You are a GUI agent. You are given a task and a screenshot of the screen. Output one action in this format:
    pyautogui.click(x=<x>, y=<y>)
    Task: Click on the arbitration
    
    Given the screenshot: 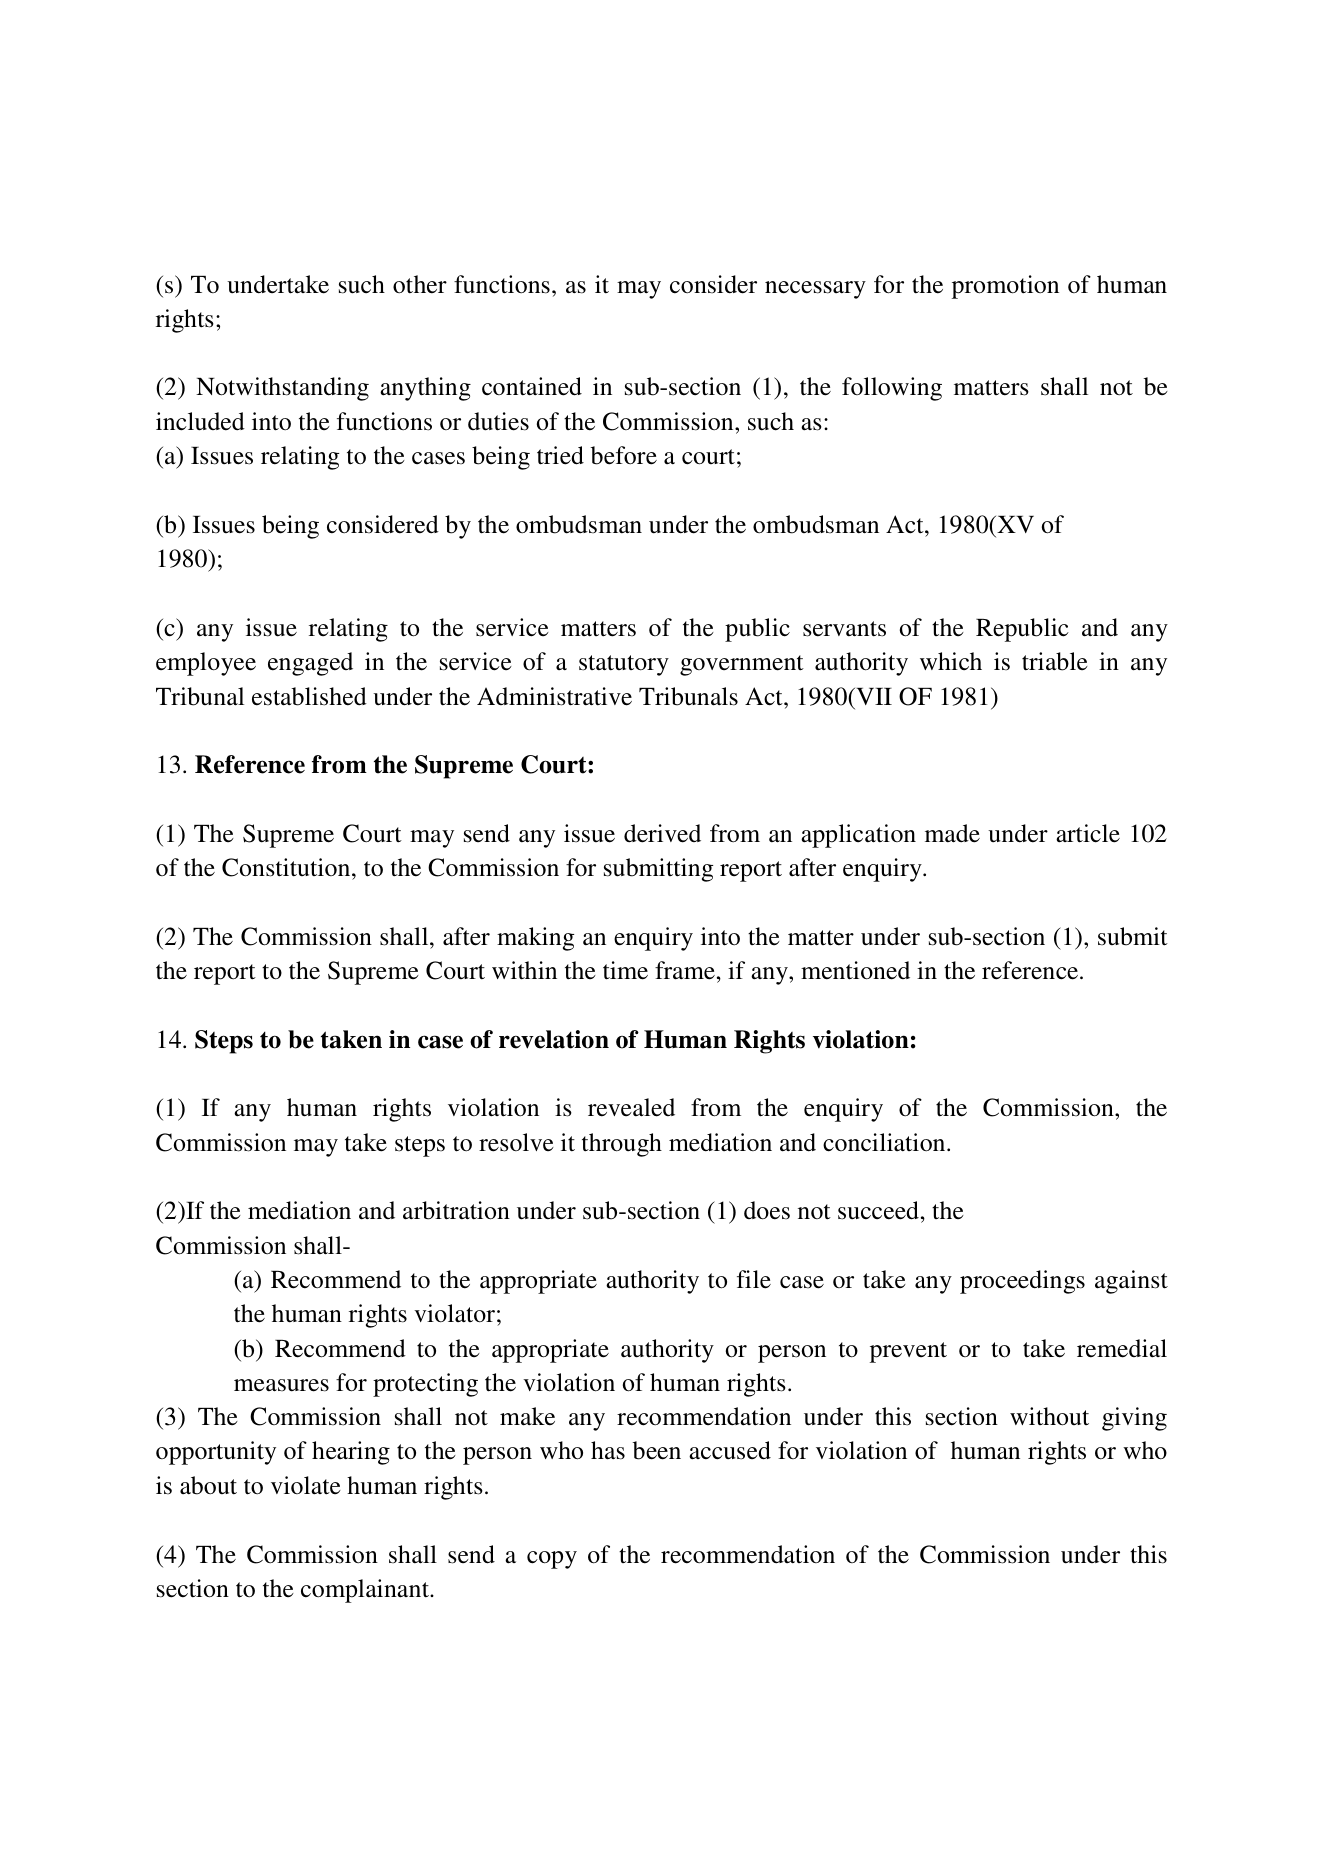 What is the action you would take?
    pyautogui.click(x=456, y=1210)
